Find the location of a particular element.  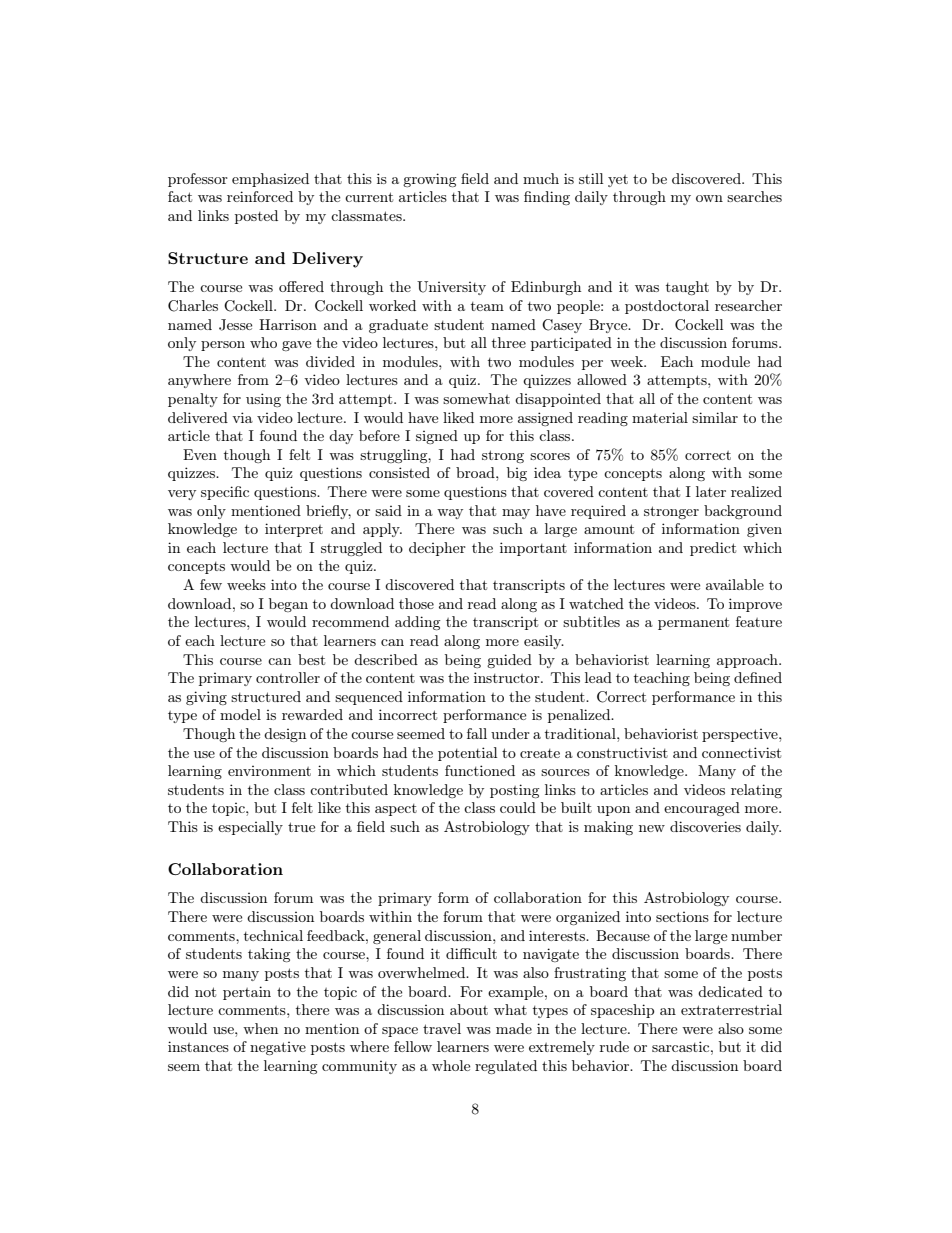

began is located at coordinates (288, 605).
